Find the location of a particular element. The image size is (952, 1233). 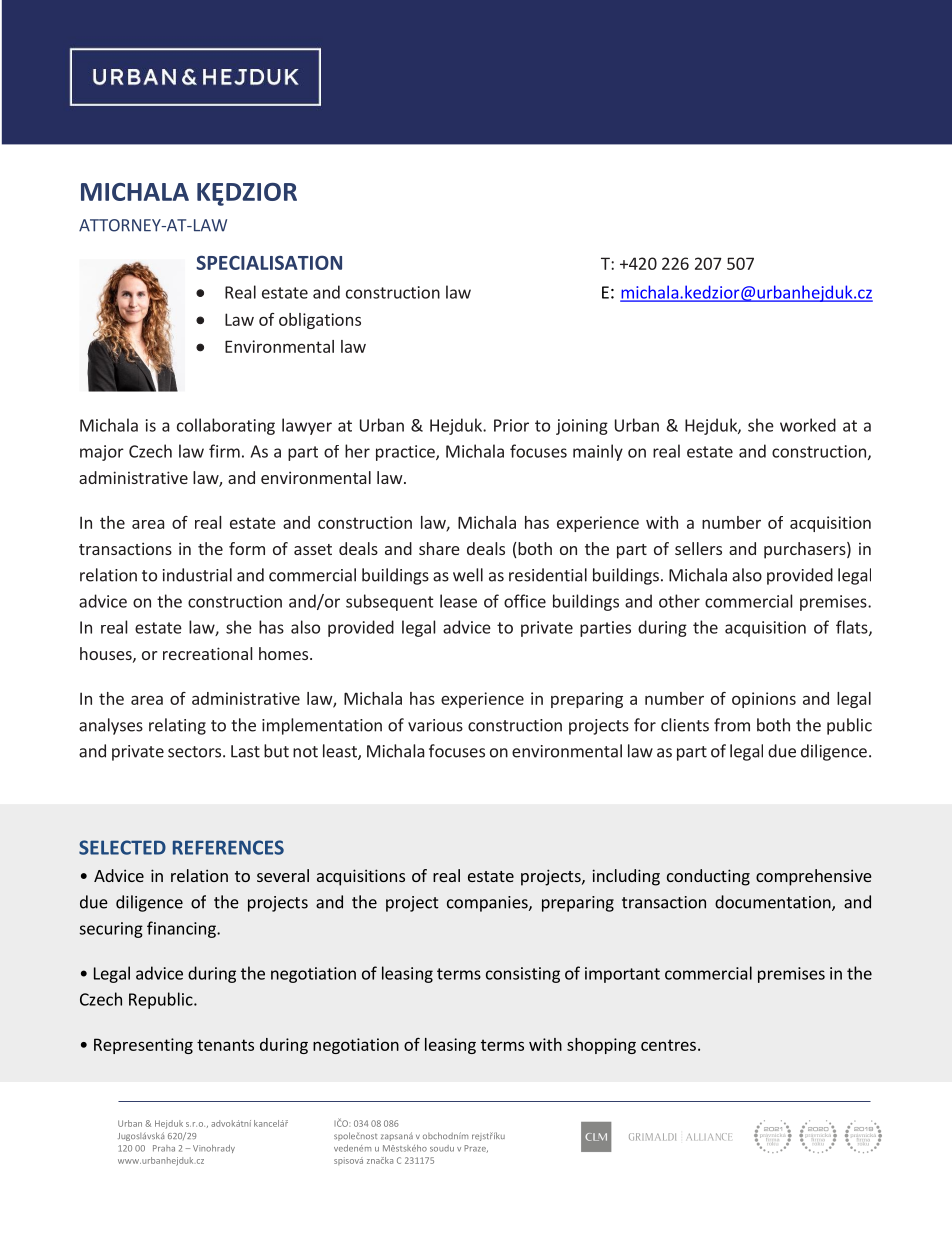

relating is located at coordinates (177, 726).
